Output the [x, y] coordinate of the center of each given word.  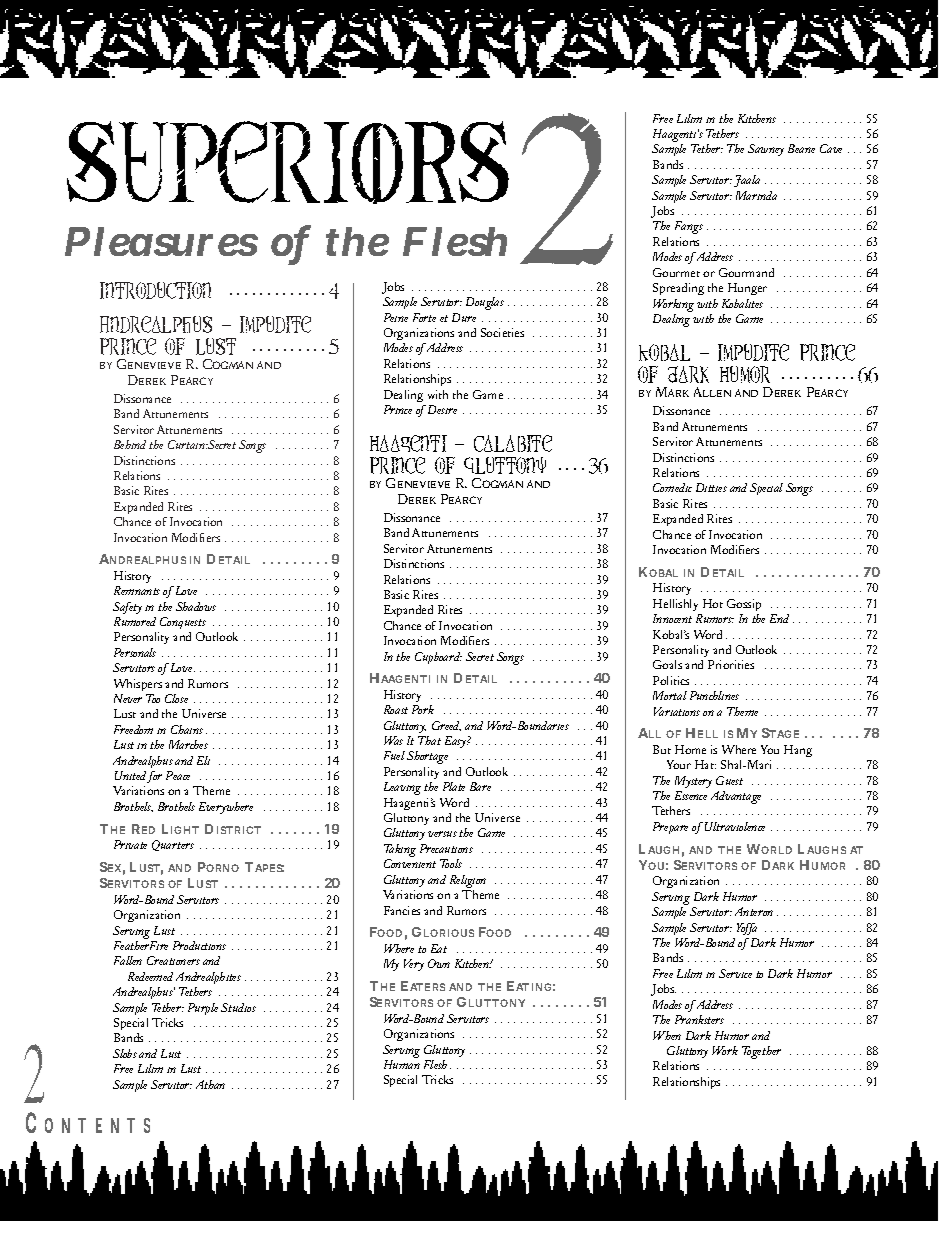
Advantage [736, 797]
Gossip [744, 605]
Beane [801, 148]
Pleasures [161, 241]
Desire [442, 409]
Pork [423, 709]
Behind [130, 444]
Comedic [672, 487]
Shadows [196, 606]
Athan [210, 1084]
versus [442, 834]
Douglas [485, 303]
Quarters [173, 845]
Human [402, 1064]
